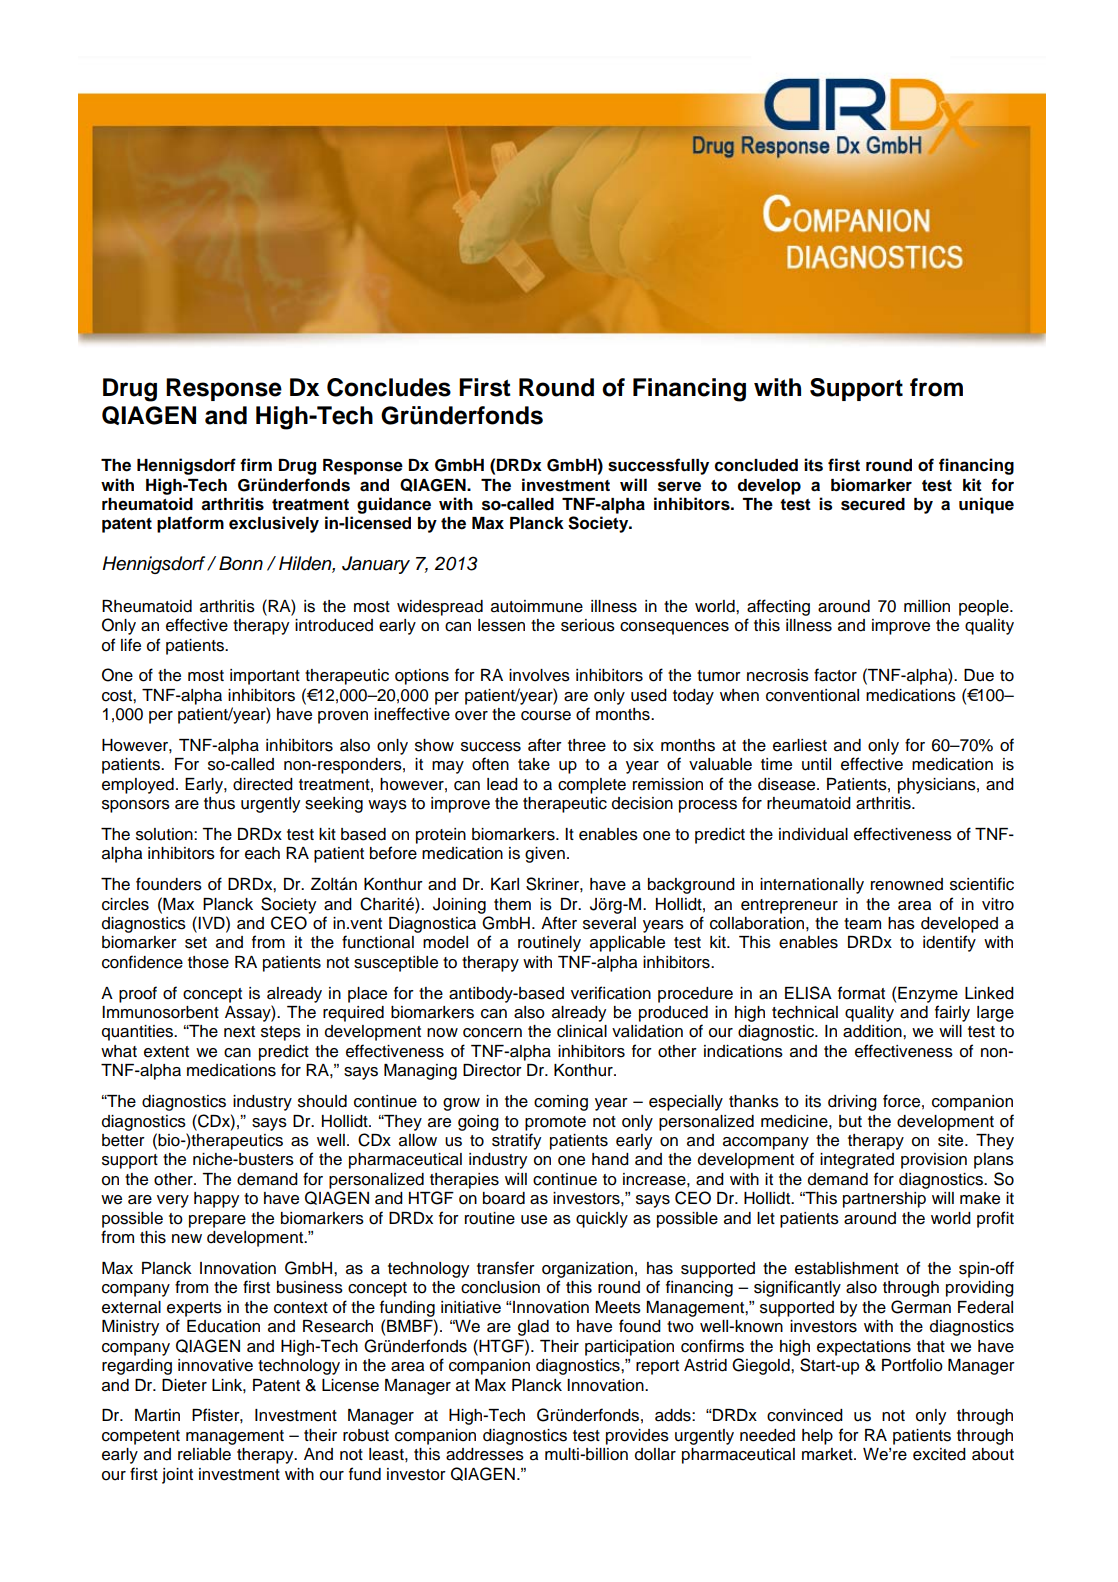 The width and height of the screenshot is (1118, 1582). What do you see at coordinates (862, 924) in the screenshot?
I see `team` at bounding box center [862, 924].
